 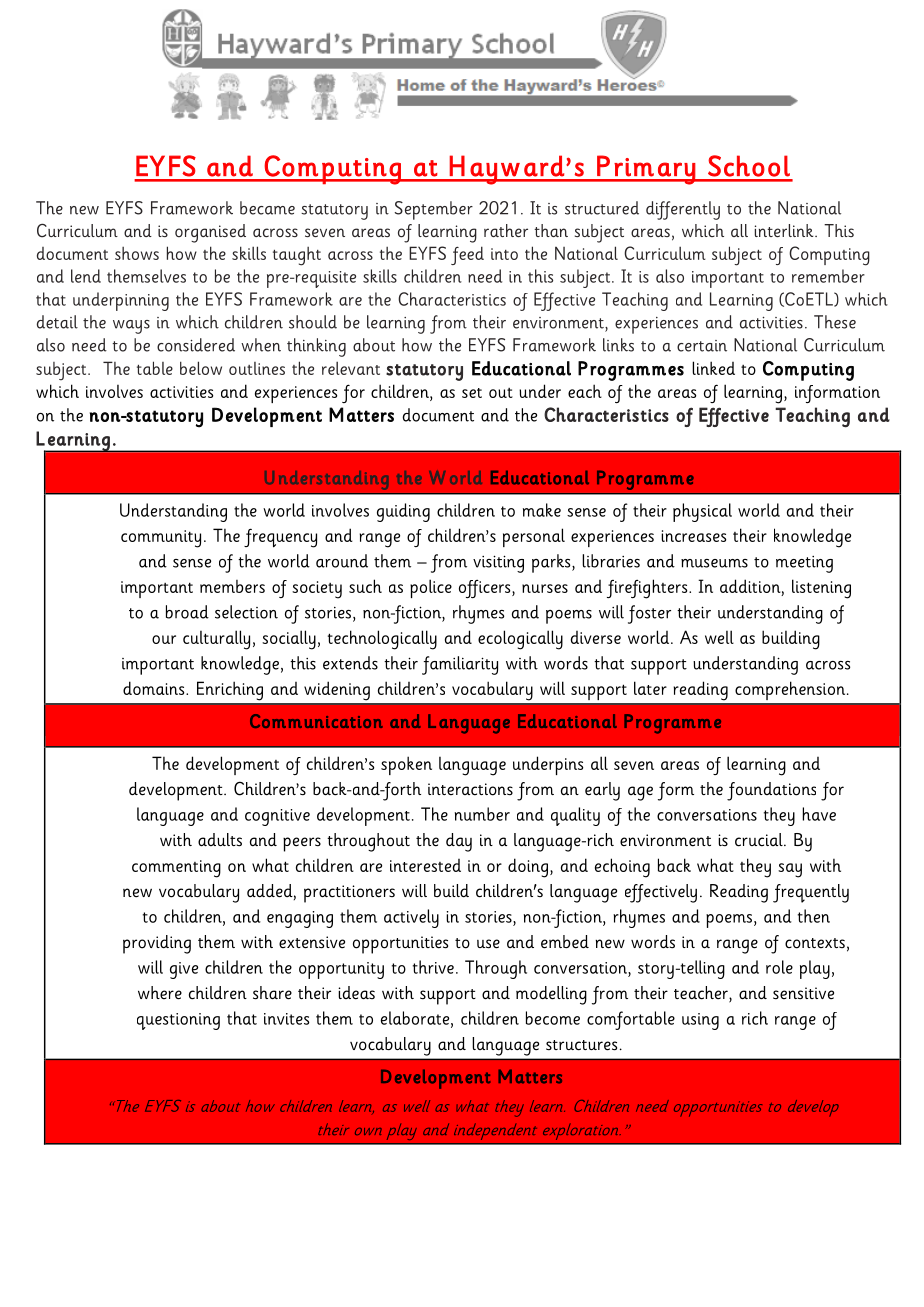 I want to click on technologically, so click(x=382, y=640).
